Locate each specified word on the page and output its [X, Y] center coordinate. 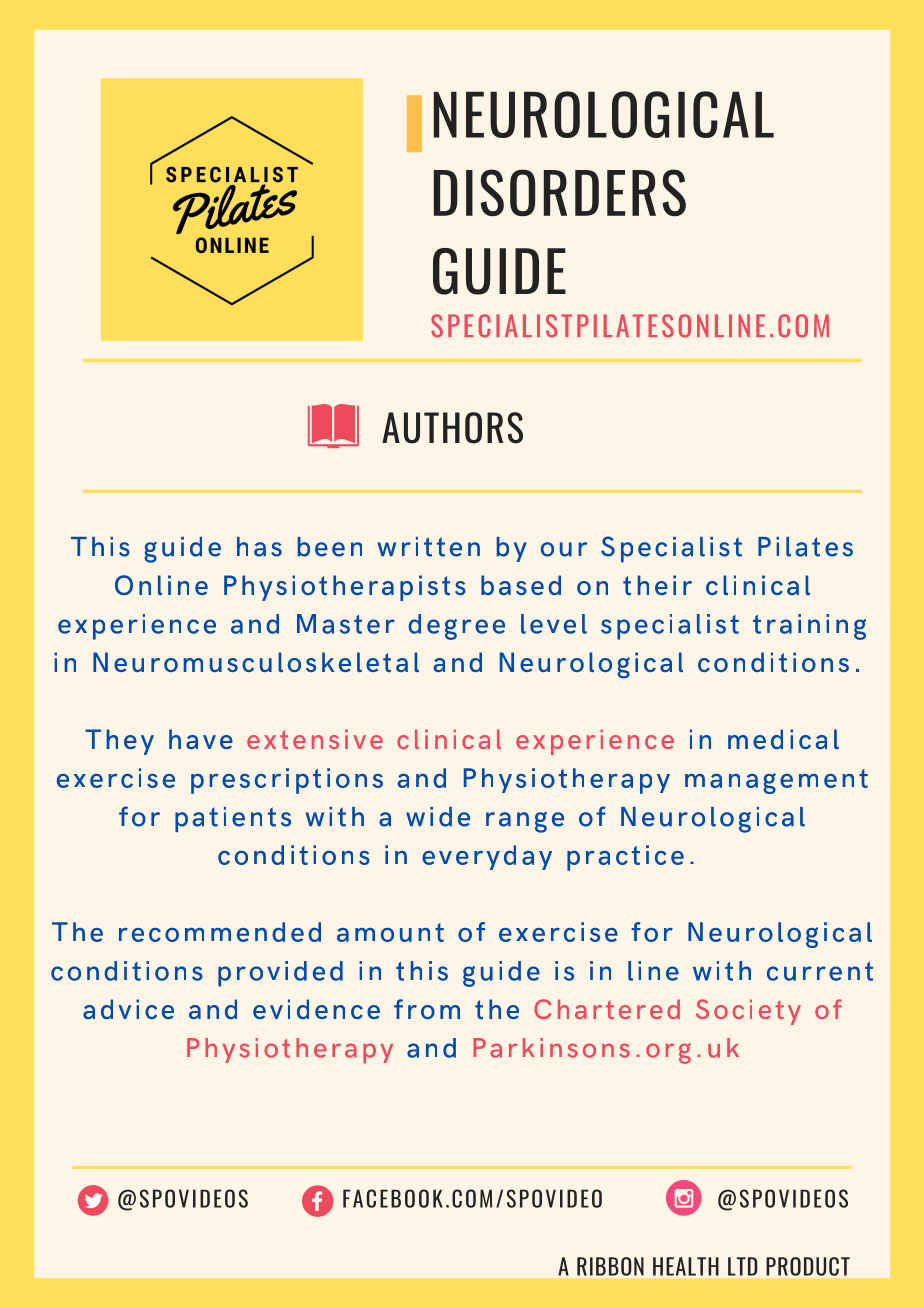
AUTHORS [452, 428]
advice [128, 1009]
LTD [742, 1266]
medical [783, 739]
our [564, 549]
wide [438, 817]
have [201, 739]
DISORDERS [560, 193]
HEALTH [686, 1266]
